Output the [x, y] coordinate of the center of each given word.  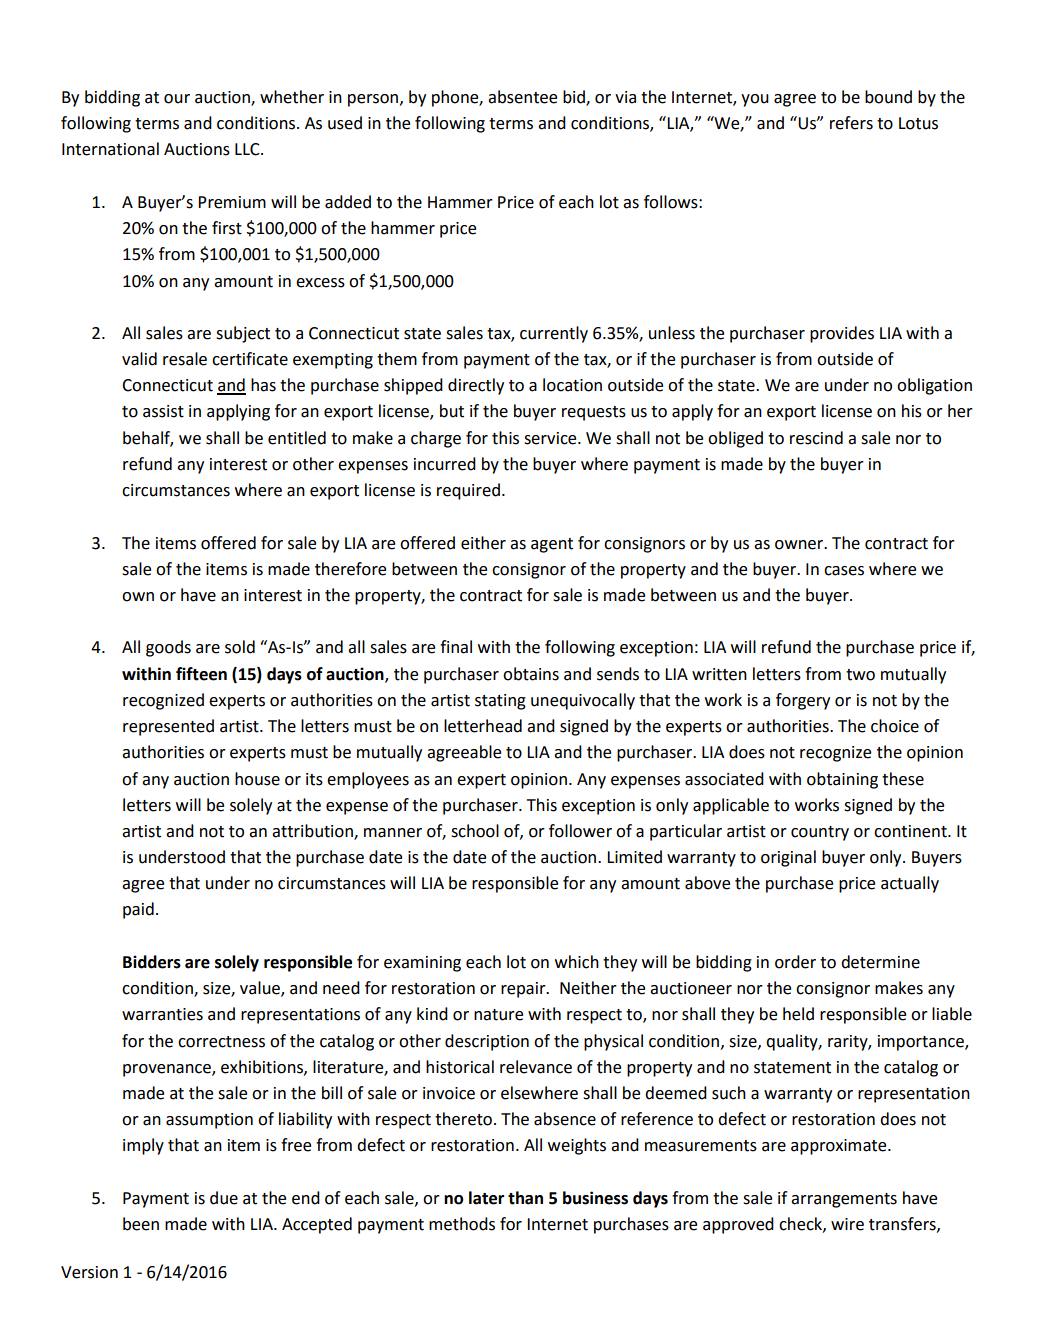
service [551, 438]
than [525, 1198]
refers [851, 123]
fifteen [201, 674]
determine [880, 962]
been [141, 1224]
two [860, 675]
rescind [816, 438]
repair [524, 990]
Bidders [152, 962]
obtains [531, 674]
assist [163, 411]
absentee [522, 97]
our [177, 99]
